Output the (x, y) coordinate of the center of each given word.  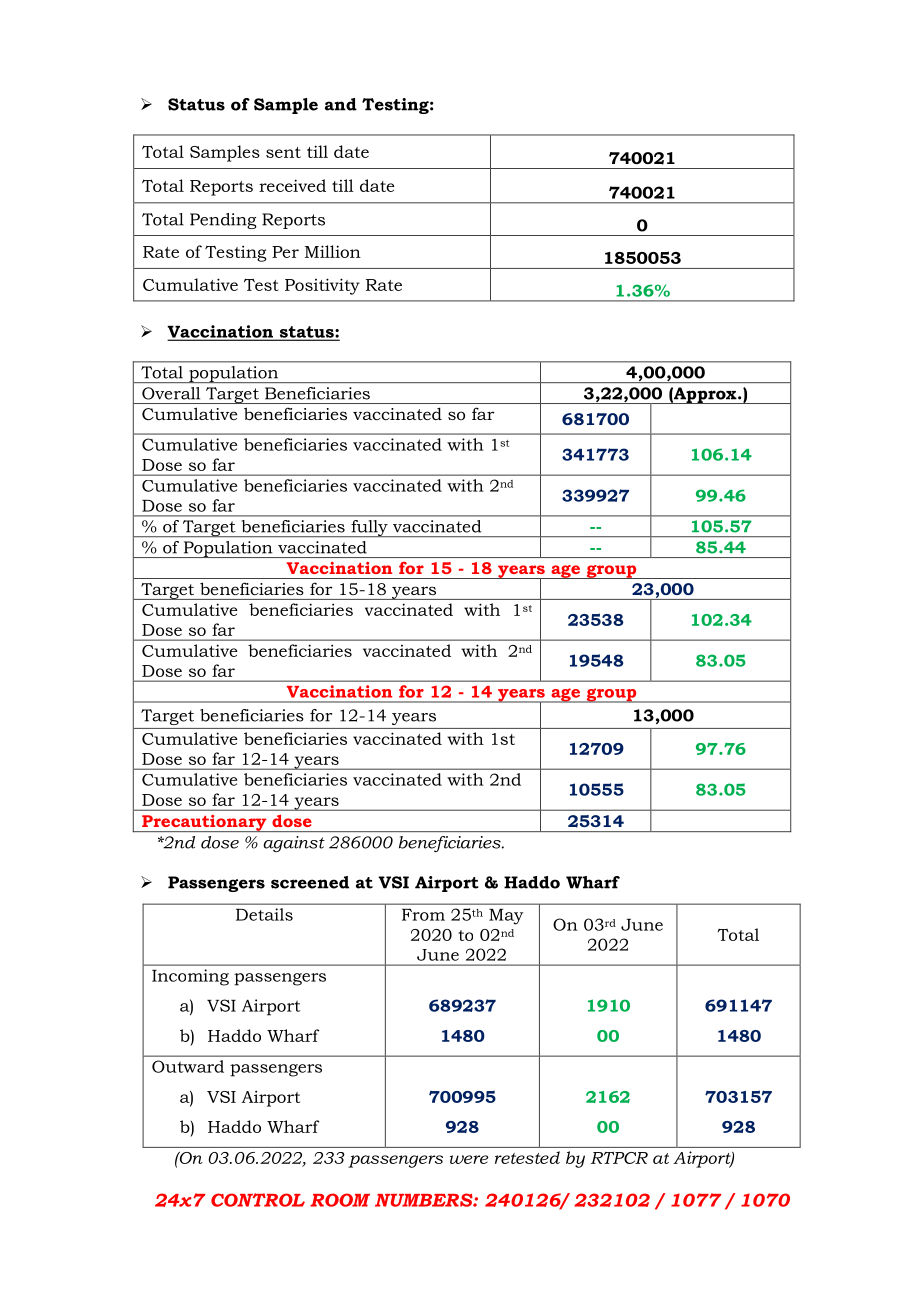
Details (264, 914)
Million (333, 251)
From (423, 915)
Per (285, 252)
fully (369, 528)
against (294, 844)
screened (310, 882)
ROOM (340, 1200)
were (469, 1159)
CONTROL (258, 1200)
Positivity (322, 286)
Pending (223, 221)
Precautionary (204, 823)
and (341, 104)
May (506, 917)
